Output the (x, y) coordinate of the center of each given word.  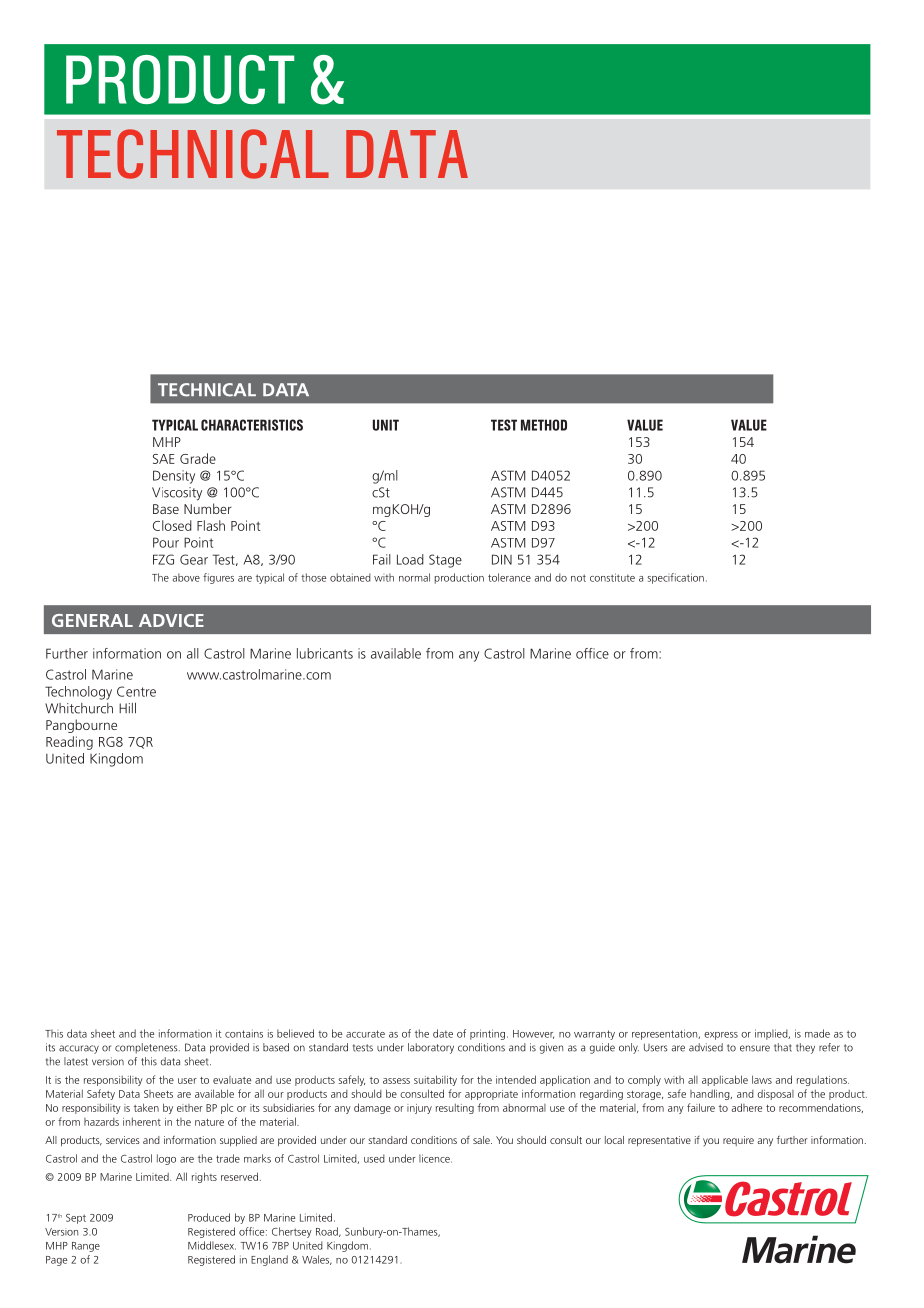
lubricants (325, 653)
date (443, 1033)
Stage (445, 561)
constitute (612, 577)
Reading (69, 743)
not (578, 578)
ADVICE (171, 620)
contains (244, 1033)
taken (146, 1107)
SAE (164, 459)
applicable (725, 1080)
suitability (435, 1080)
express (721, 1036)
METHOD (544, 425)
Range (86, 1247)
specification (676, 578)
